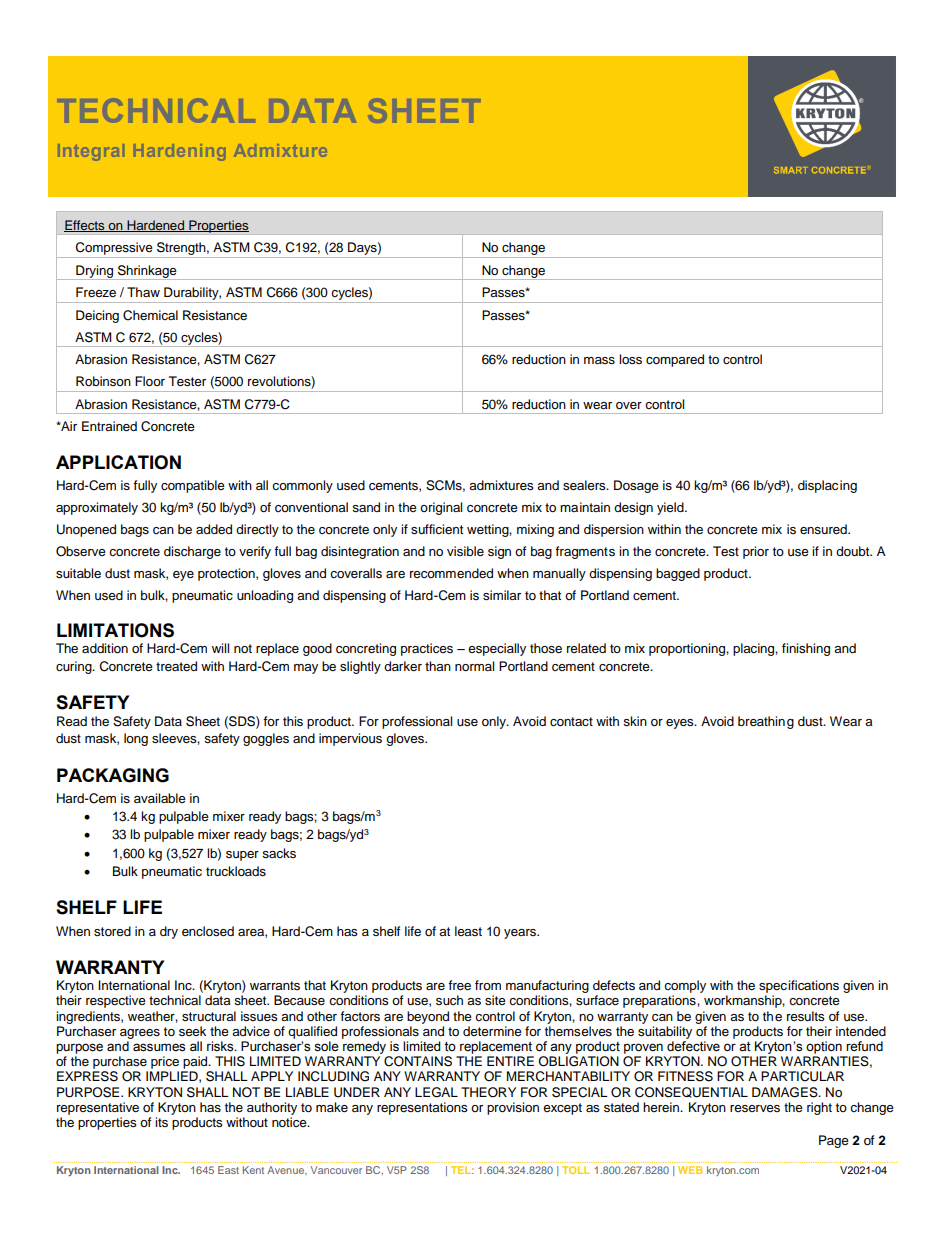 This page has width=952, height=1233. I want to click on ensured, so click(824, 529).
